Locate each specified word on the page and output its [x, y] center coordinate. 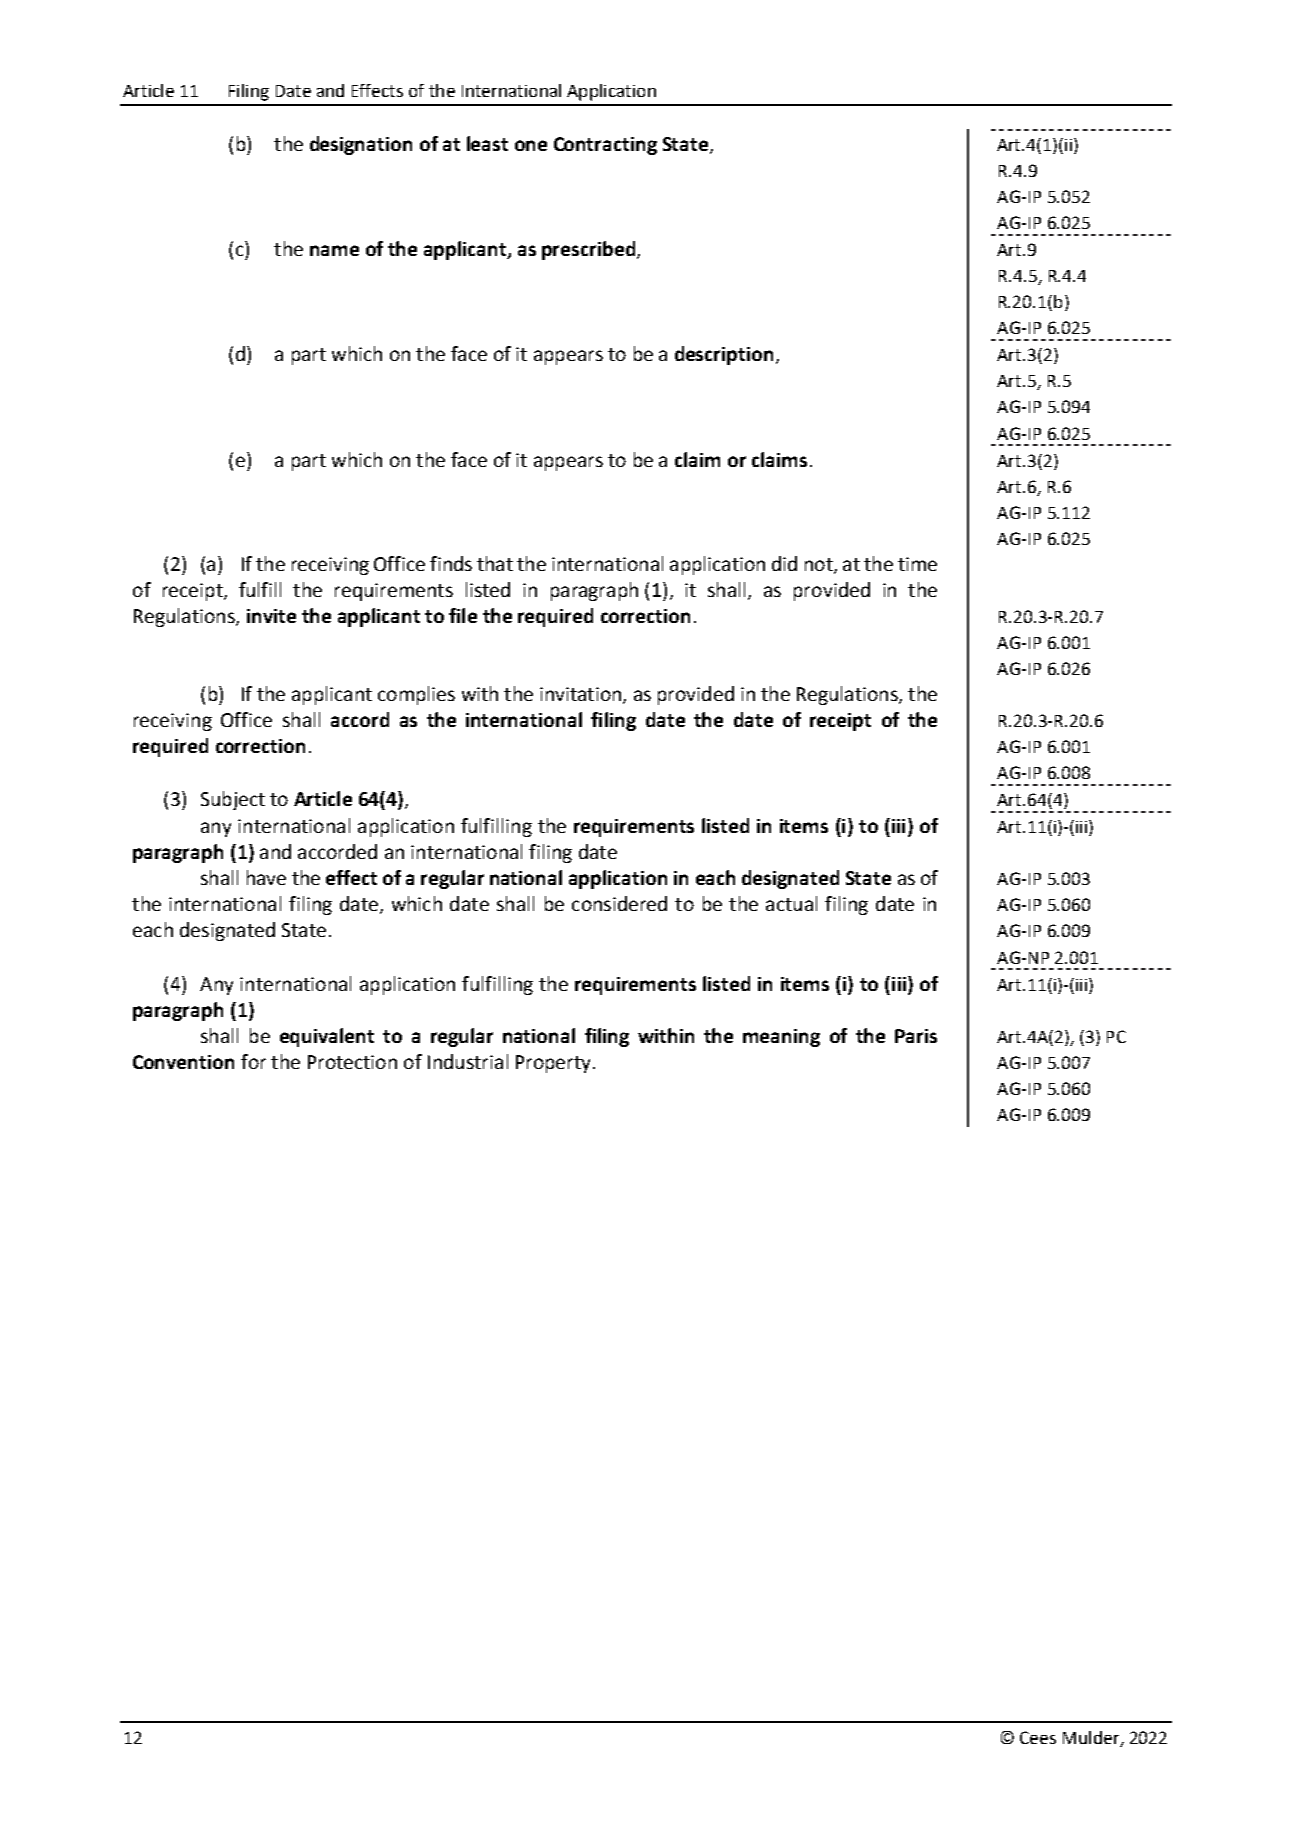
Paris [916, 1036]
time [917, 564]
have [266, 877]
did [784, 563]
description [724, 355]
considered [619, 903]
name [334, 250]
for [253, 1061]
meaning [781, 1038]
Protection [352, 1062]
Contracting [605, 146]
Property [555, 1064]
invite [271, 616]
